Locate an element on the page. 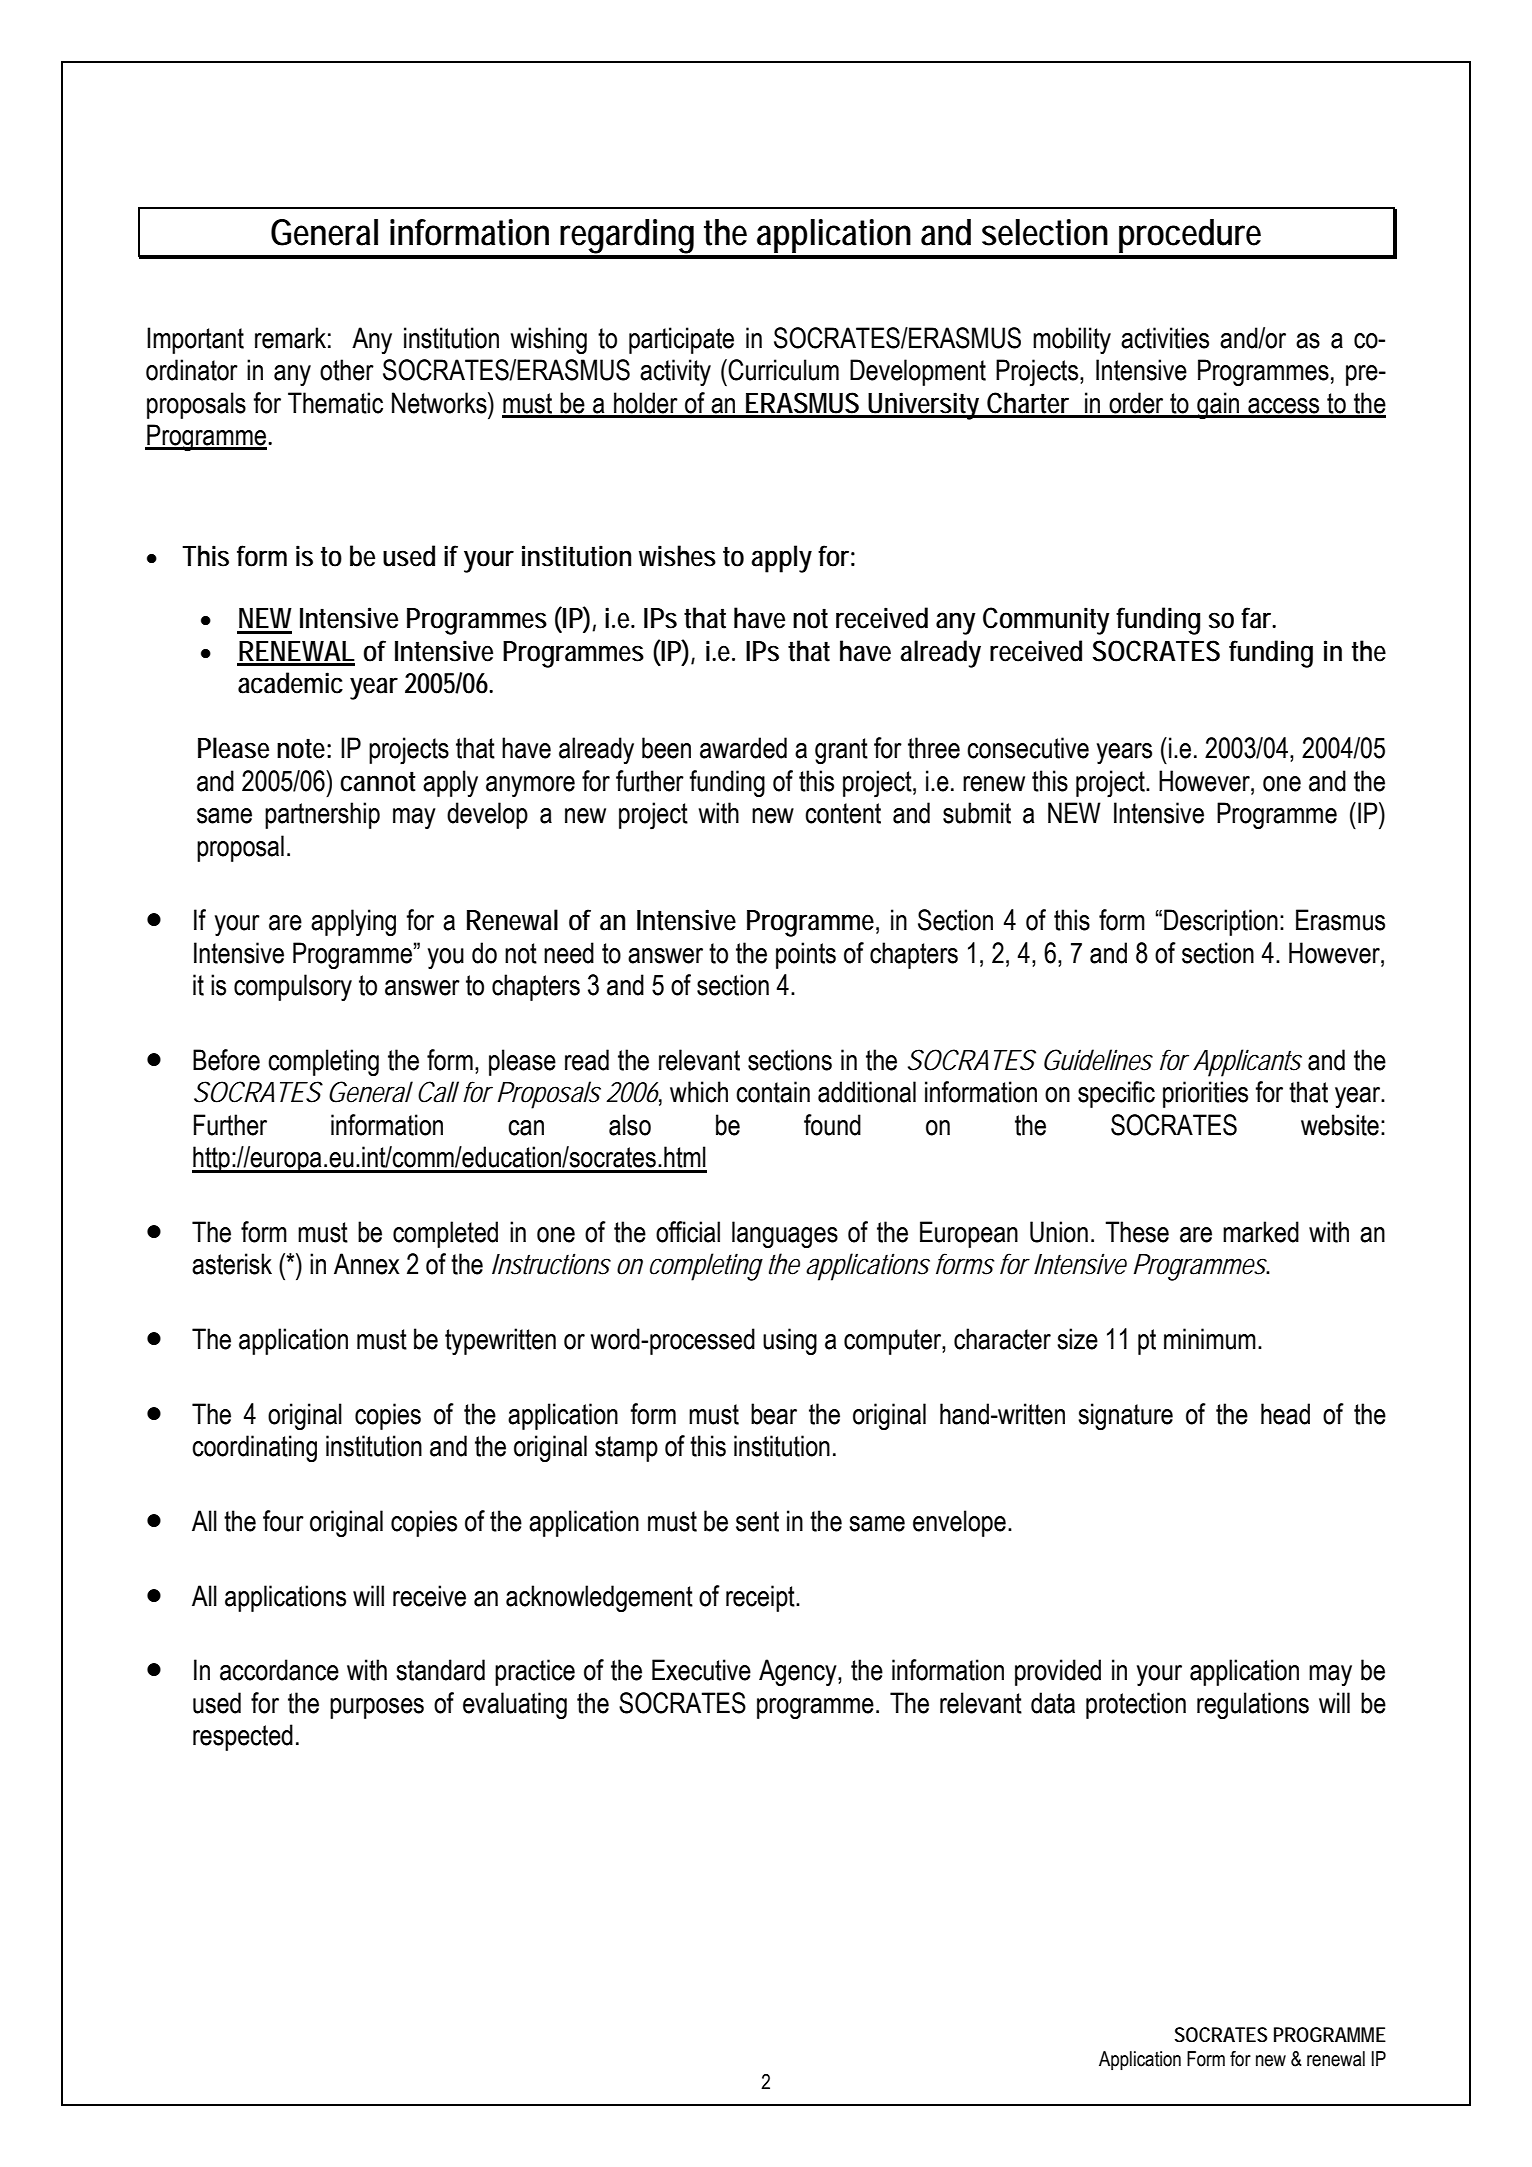 The image size is (1532, 2167). other is located at coordinates (347, 370).
